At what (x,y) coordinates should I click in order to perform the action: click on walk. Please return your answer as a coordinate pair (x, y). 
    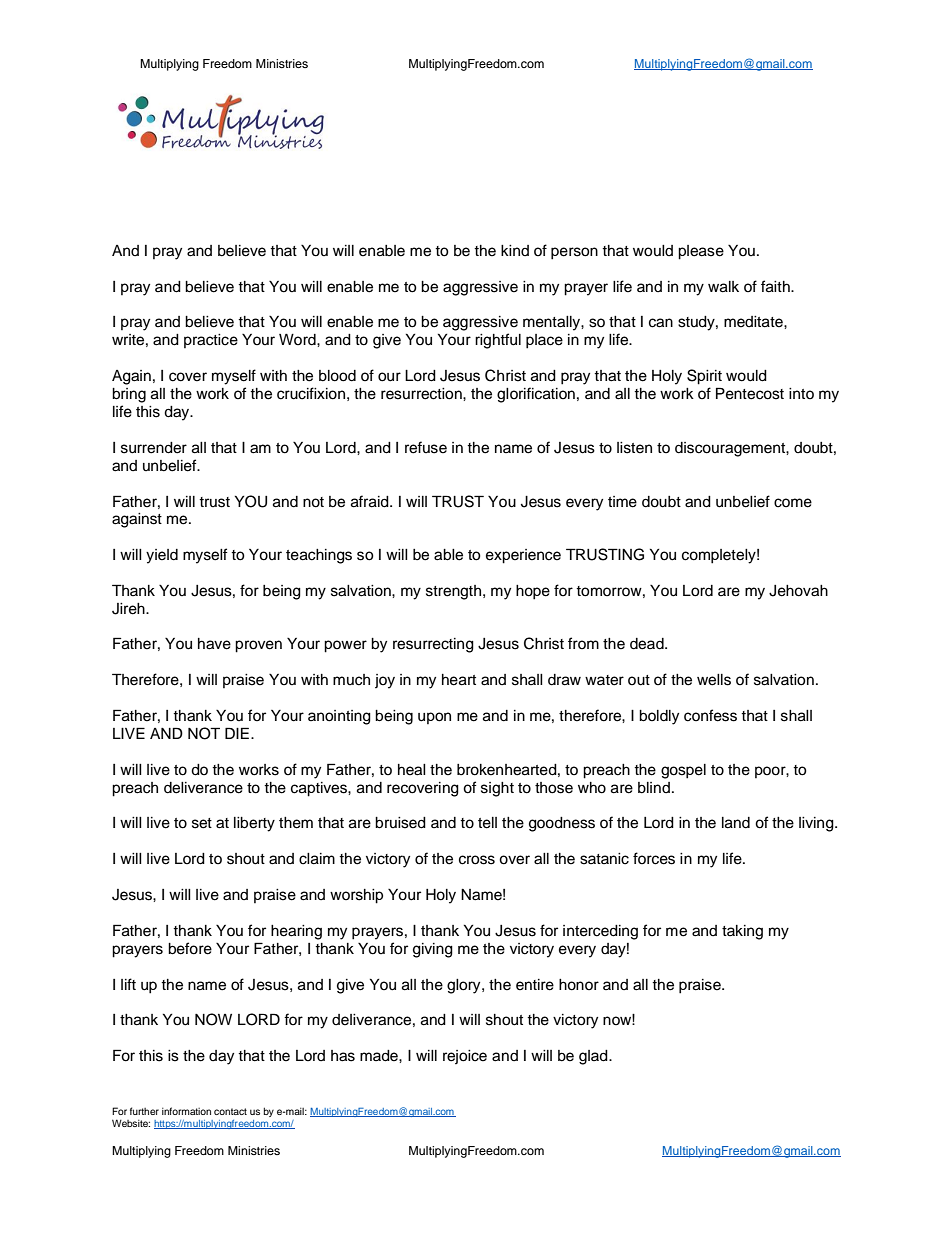
    Looking at the image, I should click on (723, 287).
